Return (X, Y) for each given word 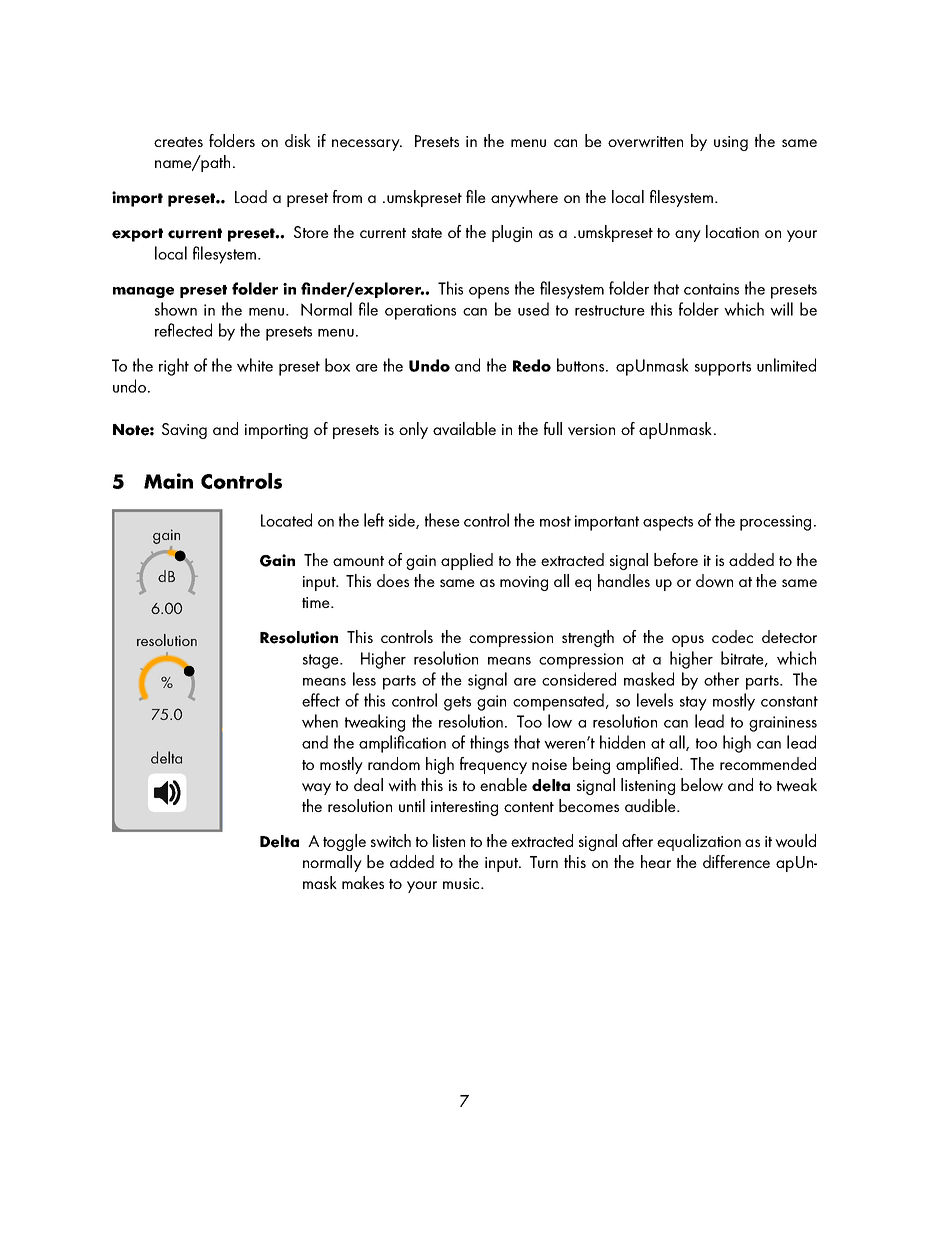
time (317, 602)
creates (178, 142)
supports (723, 368)
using (731, 143)
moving (524, 583)
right (174, 367)
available (464, 428)
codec (732, 636)
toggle (344, 842)
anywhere (524, 198)
